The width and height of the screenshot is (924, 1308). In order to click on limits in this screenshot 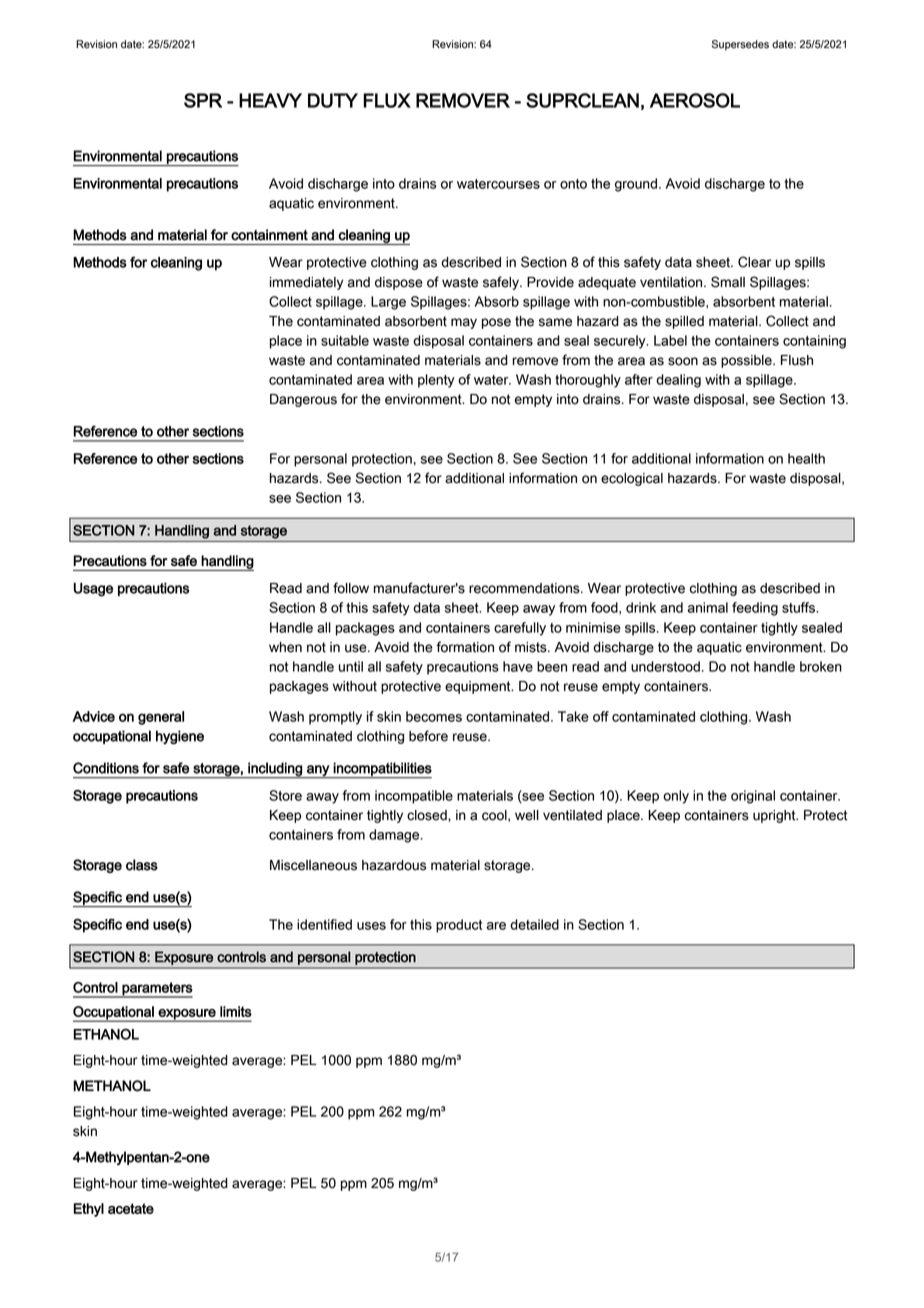, I will do `click(236, 1011)`.
